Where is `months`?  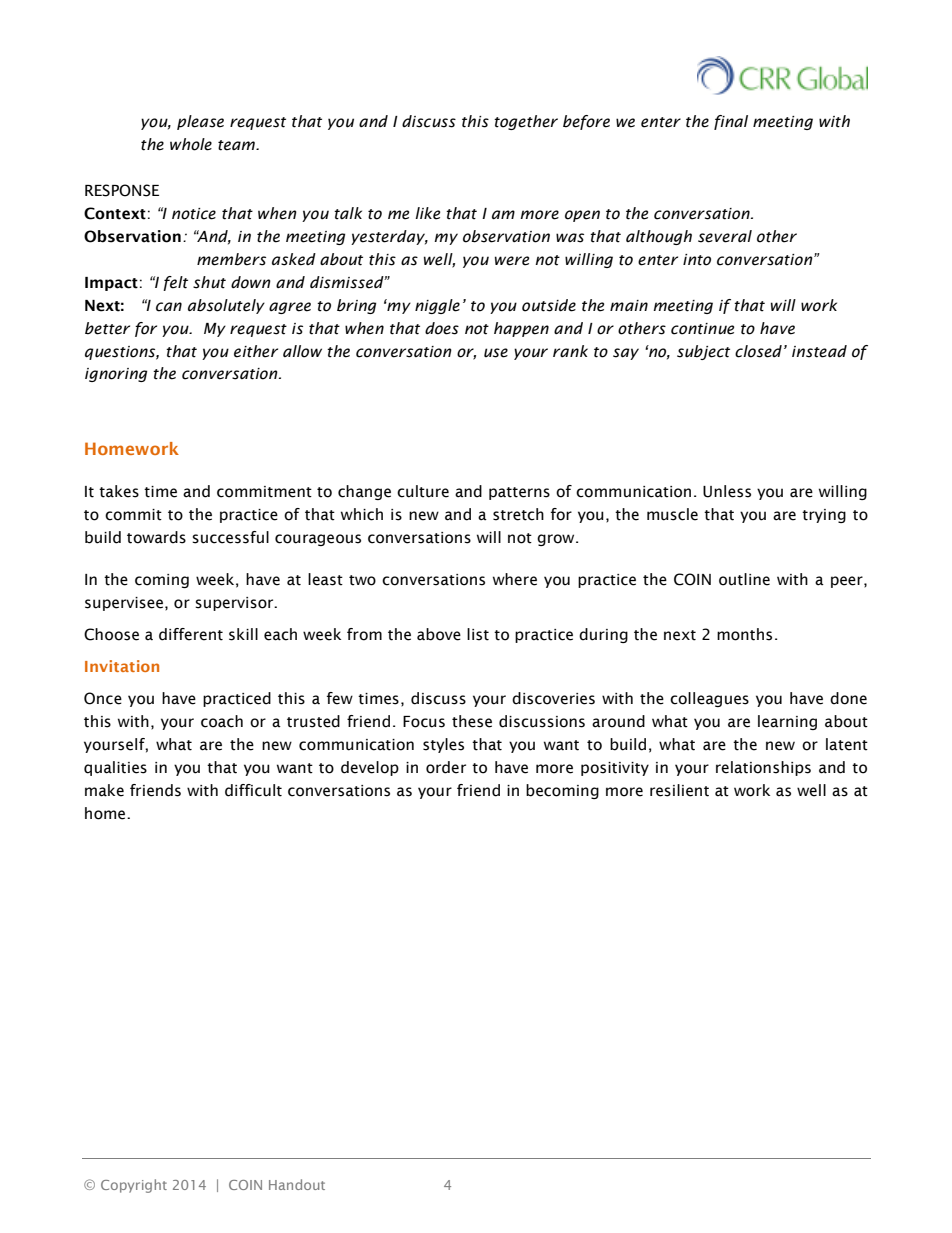
months is located at coordinates (744, 634).
